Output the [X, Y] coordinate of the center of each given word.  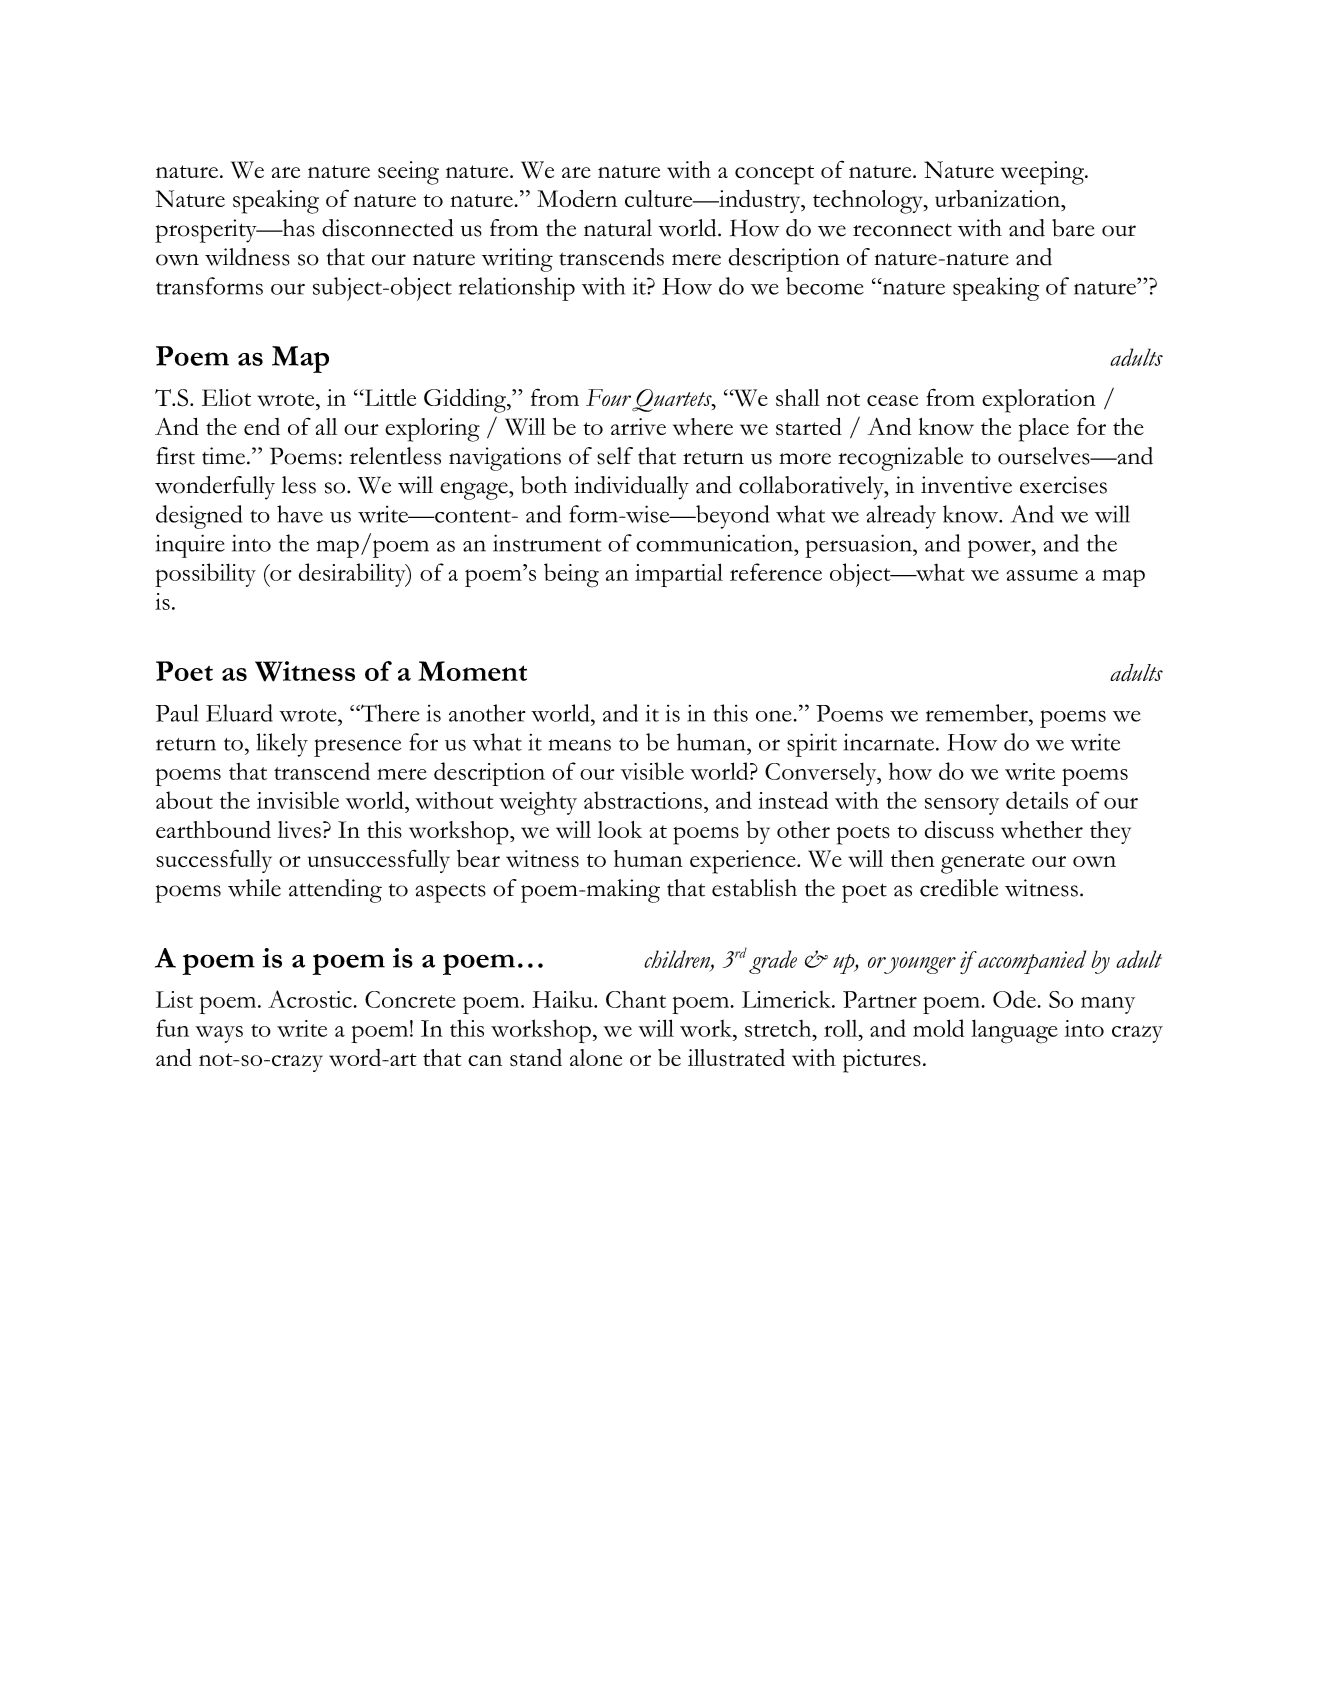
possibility [205, 575]
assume [1042, 575]
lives [299, 829]
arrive [638, 426]
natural [618, 228]
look [620, 829]
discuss [959, 830]
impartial [679, 575]
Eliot [226, 397]
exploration [1039, 401]
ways [219, 1034]
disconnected [388, 228]
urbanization [999, 198]
